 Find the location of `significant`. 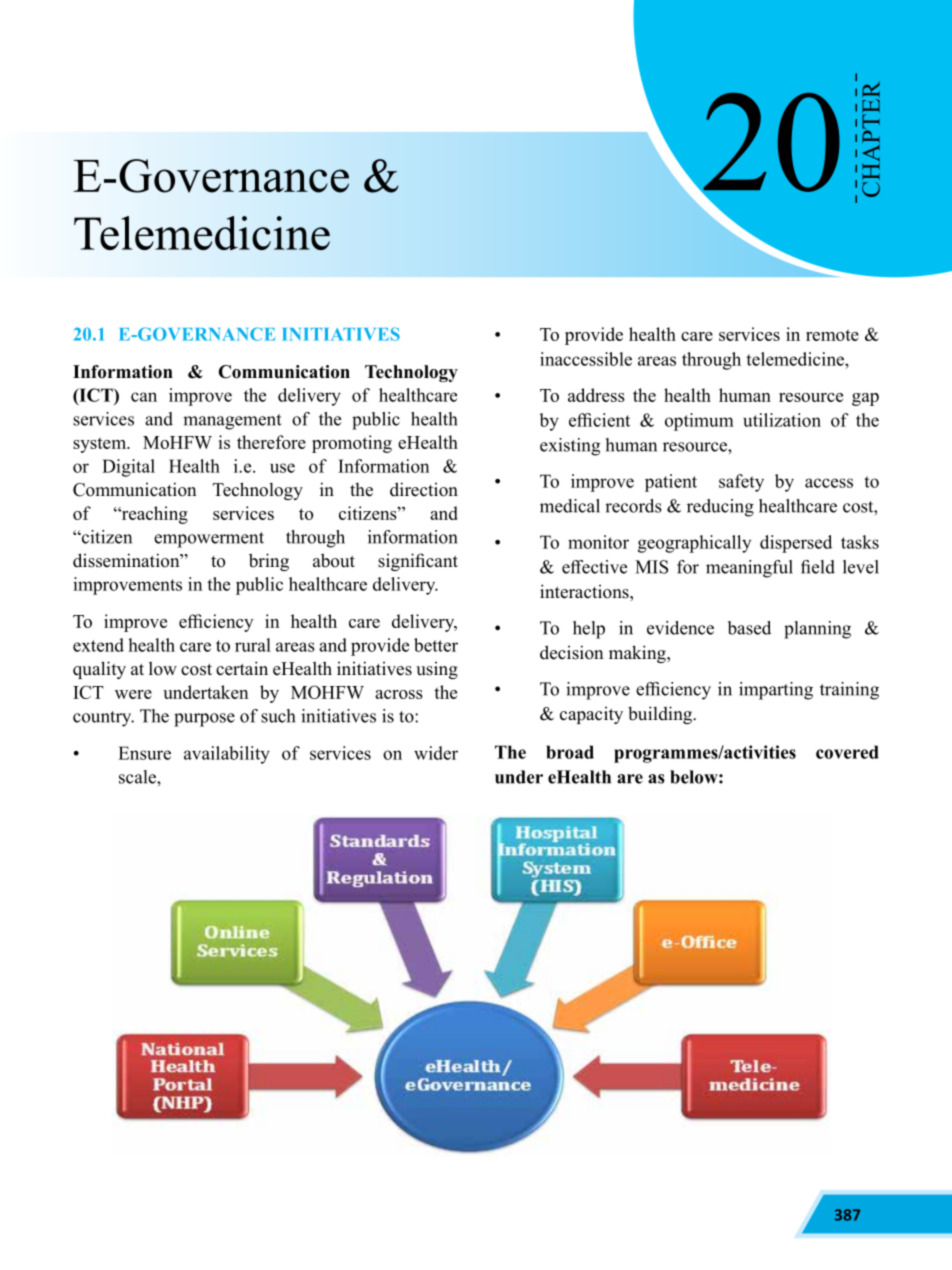

significant is located at coordinates (418, 562).
